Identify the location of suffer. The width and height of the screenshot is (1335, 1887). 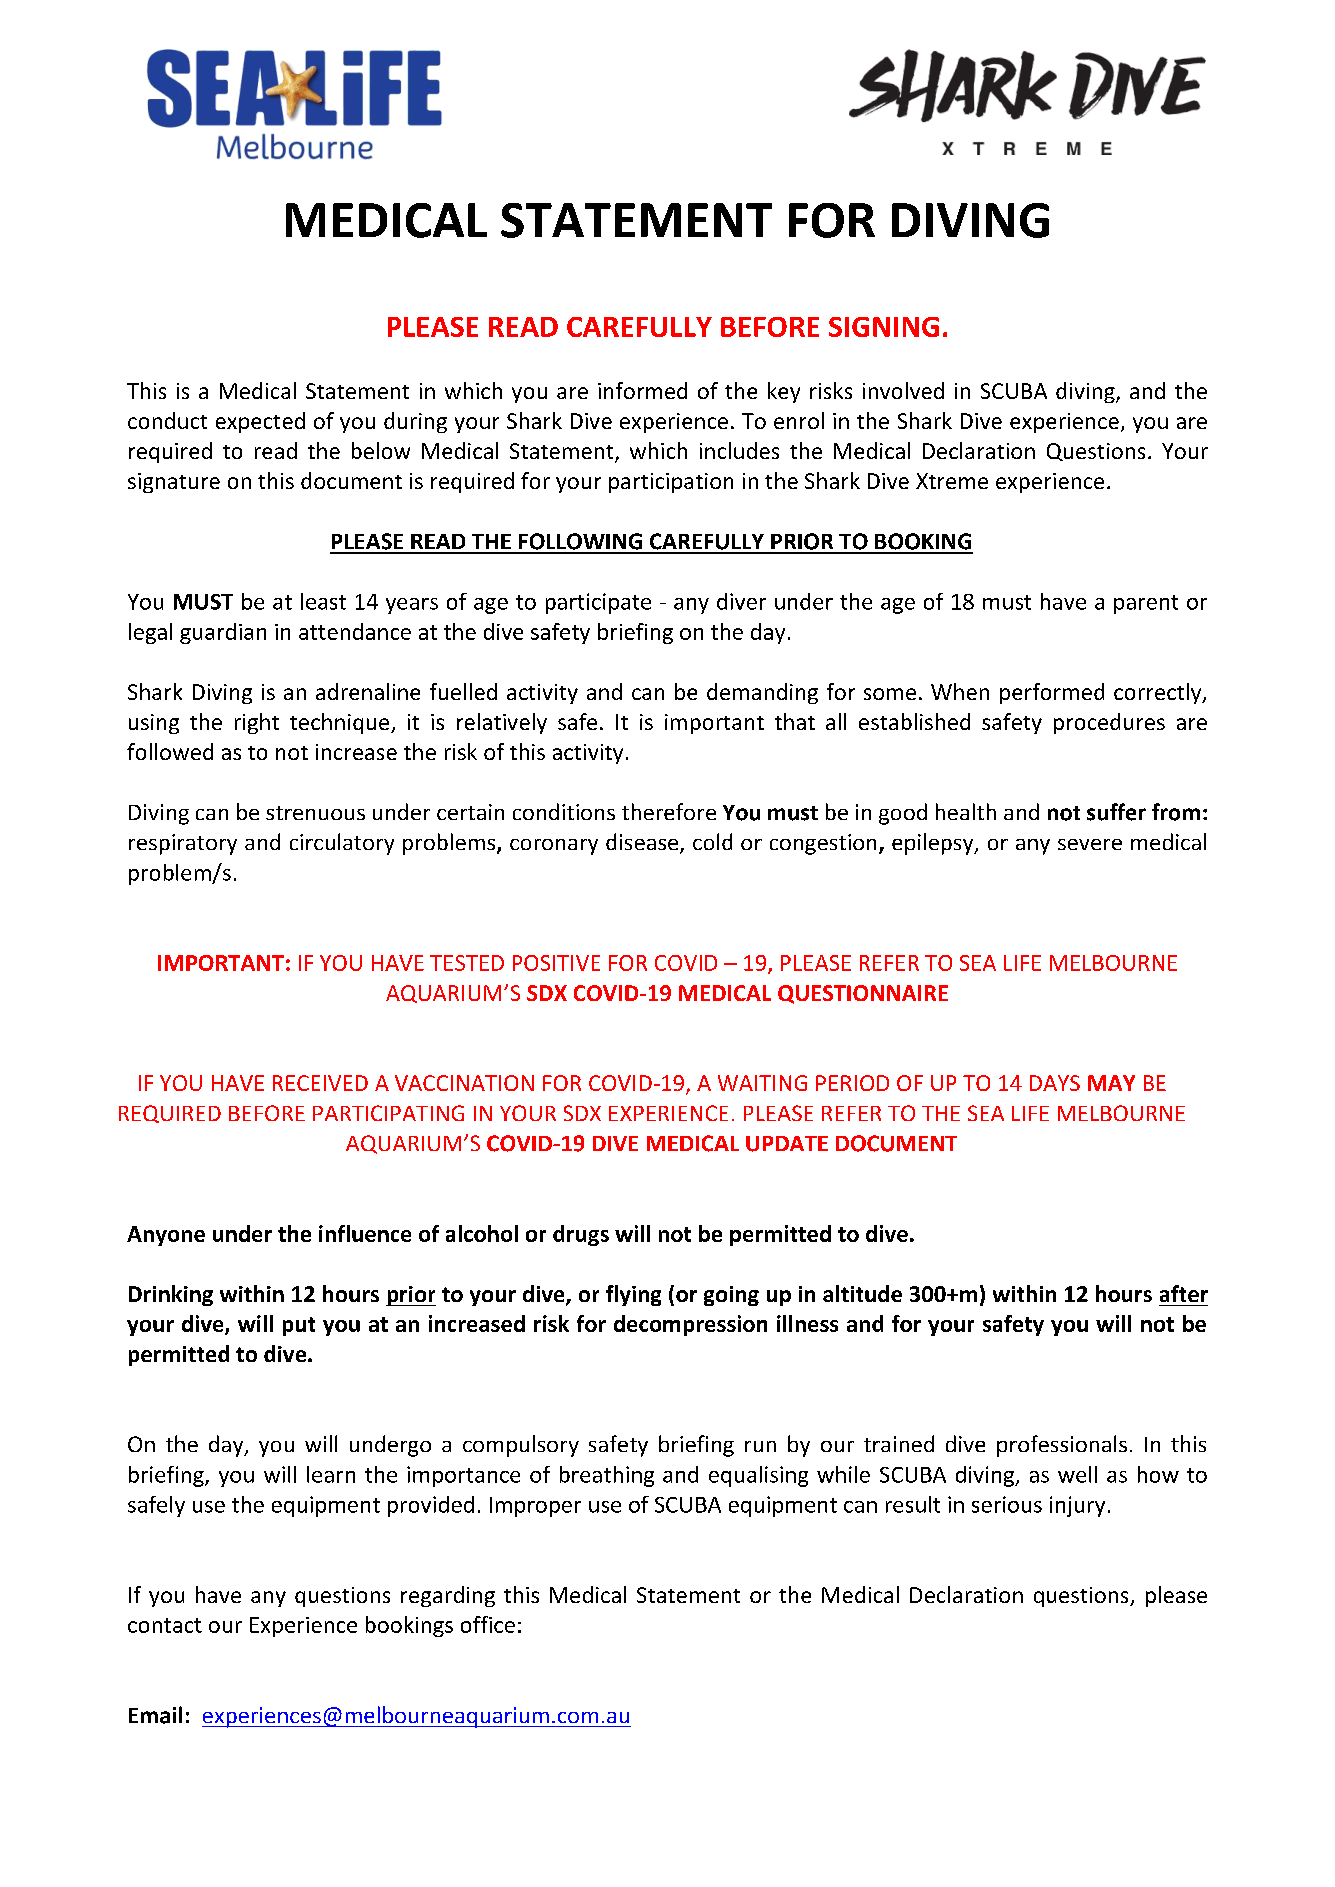
(1116, 812).
